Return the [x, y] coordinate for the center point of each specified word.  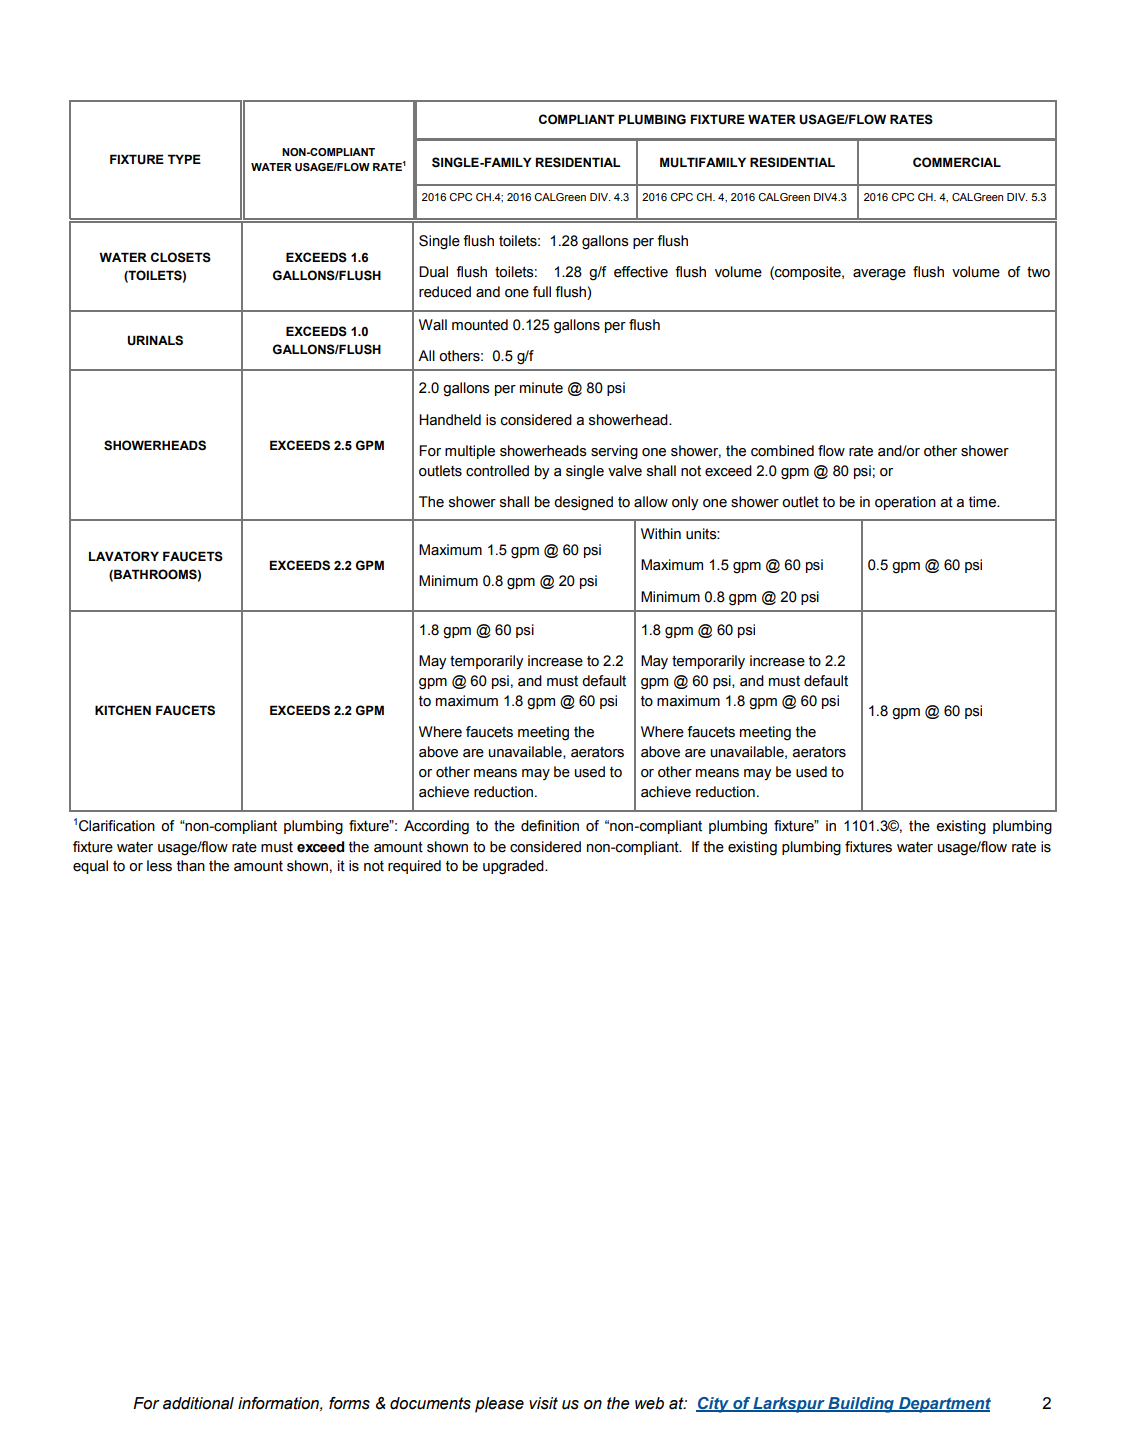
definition [550, 826]
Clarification [117, 826]
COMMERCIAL [957, 162]
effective [641, 272]
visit [543, 1403]
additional [198, 1403]
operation [905, 503]
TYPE [184, 159]
